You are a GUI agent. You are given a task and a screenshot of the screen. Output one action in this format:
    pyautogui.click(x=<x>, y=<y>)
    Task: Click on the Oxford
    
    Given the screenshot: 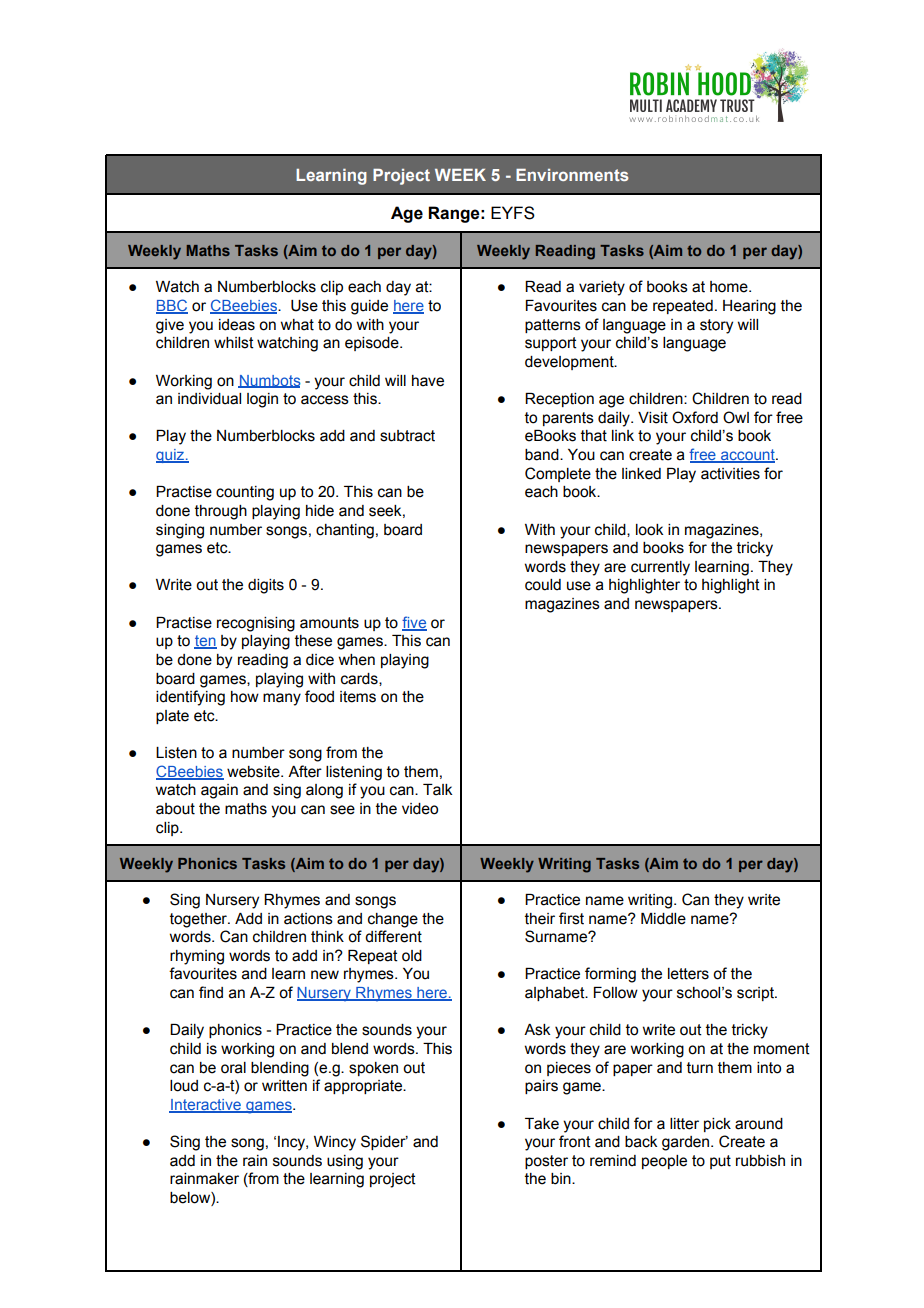 What is the action you would take?
    pyautogui.click(x=695, y=417)
